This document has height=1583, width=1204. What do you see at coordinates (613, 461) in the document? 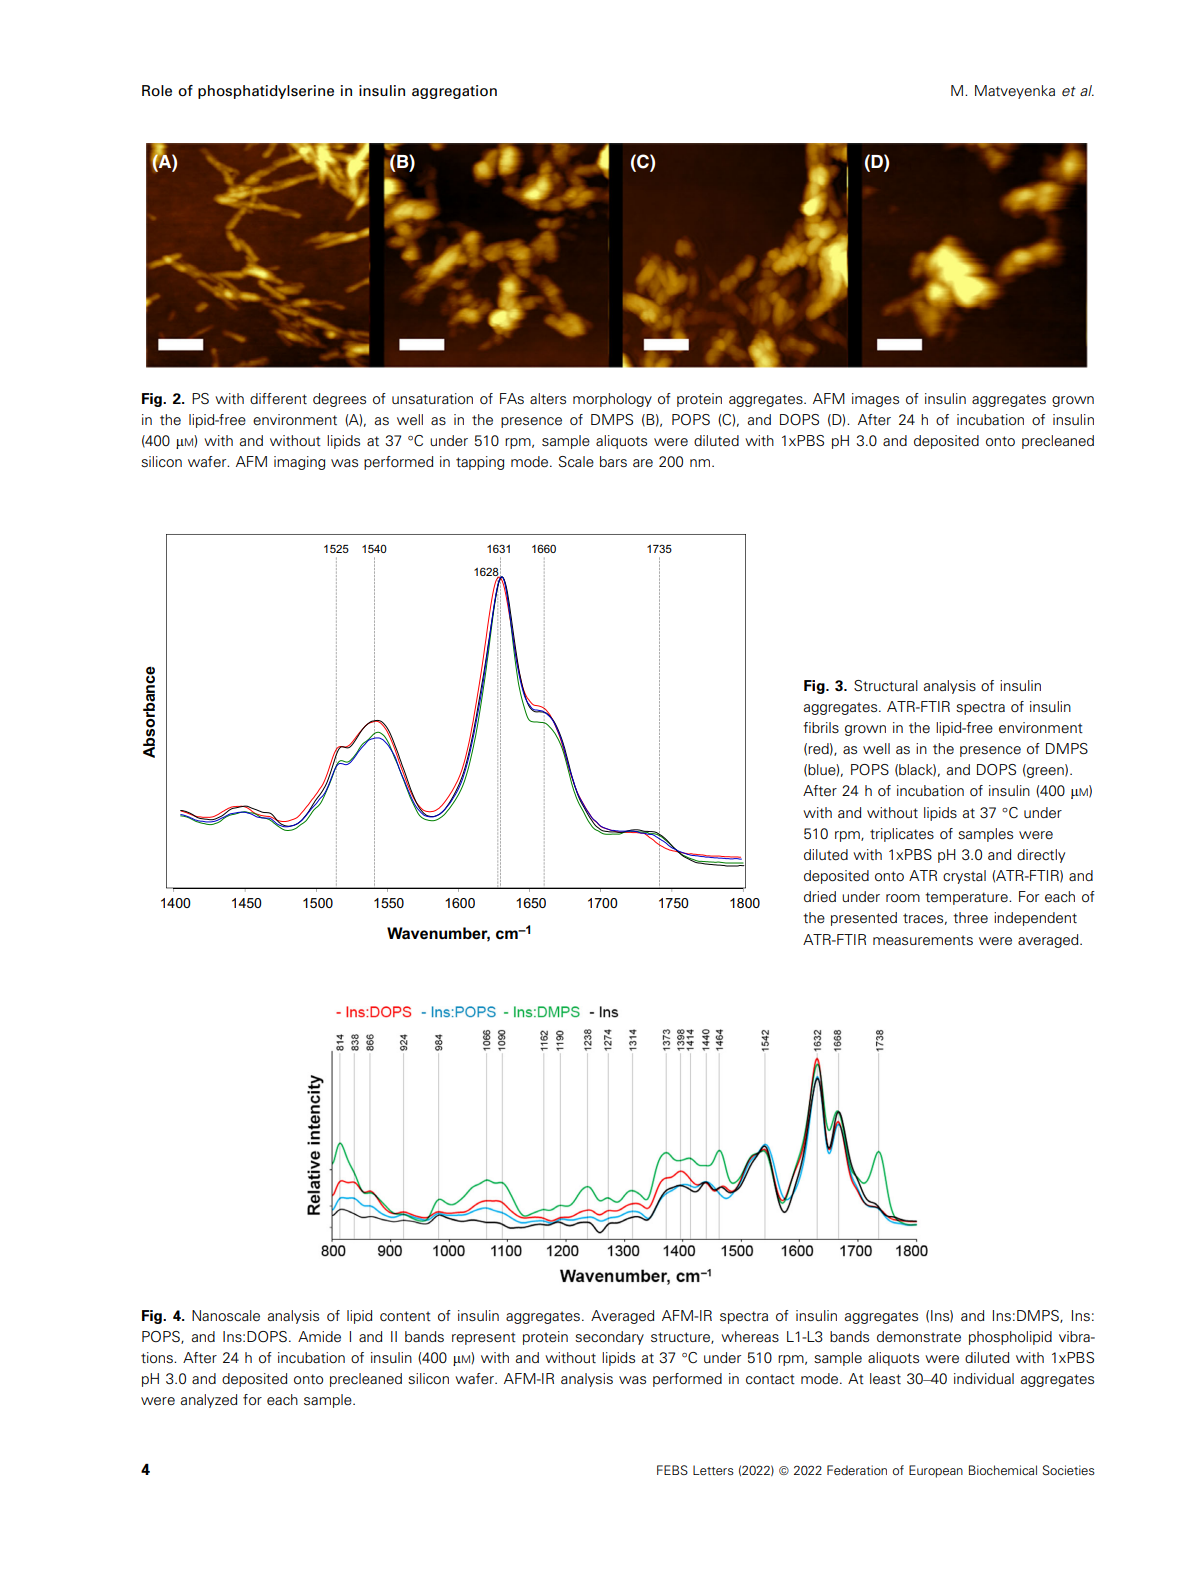
I see `bars` at bounding box center [613, 461].
